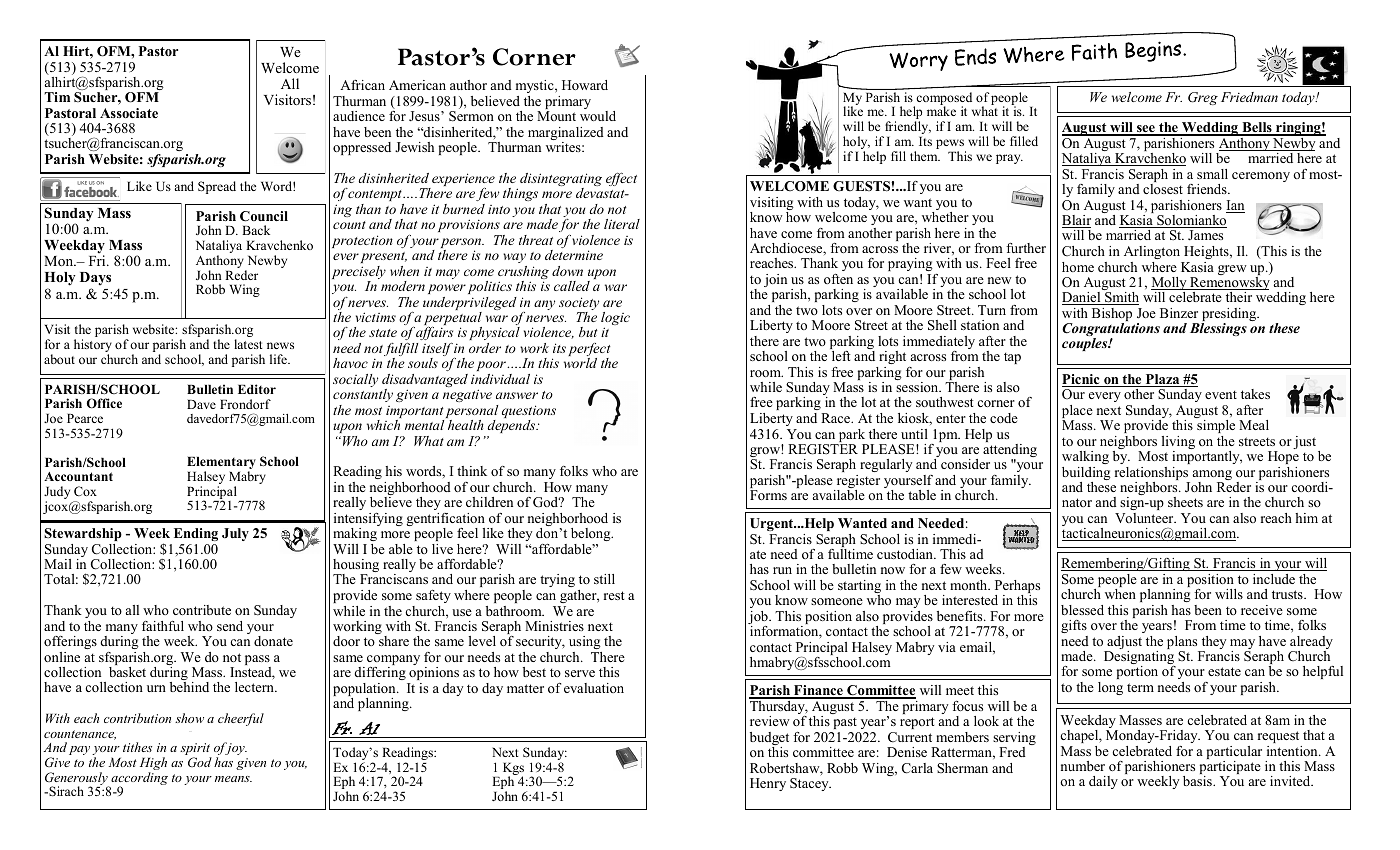 The height and width of the page is (850, 1400). I want to click on Greg, so click(1203, 98).
